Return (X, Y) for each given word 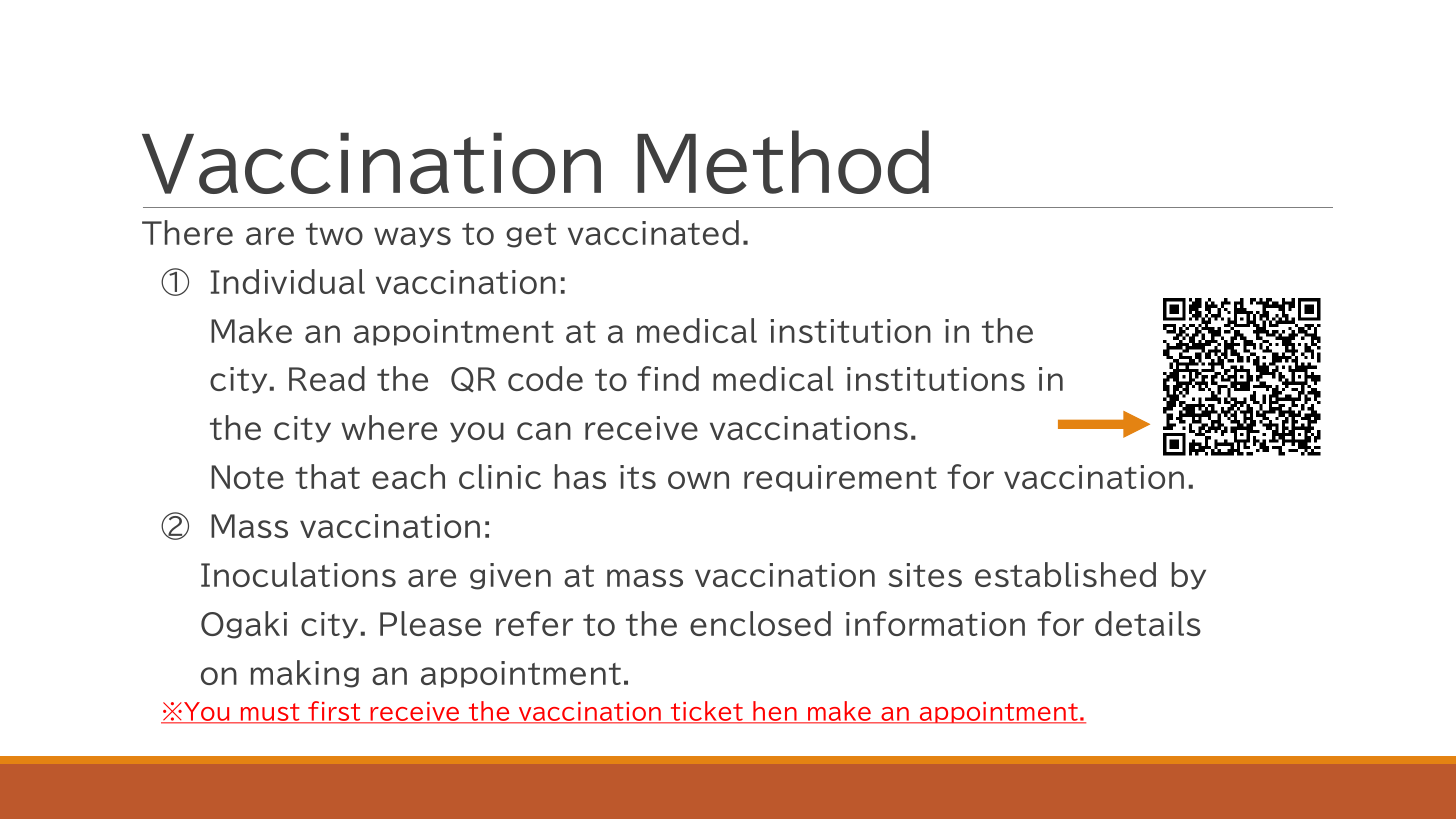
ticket (706, 712)
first (334, 712)
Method (783, 162)
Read (327, 378)
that (327, 476)
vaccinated (653, 232)
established (1065, 574)
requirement (840, 478)
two (334, 234)
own (698, 480)
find (668, 378)
